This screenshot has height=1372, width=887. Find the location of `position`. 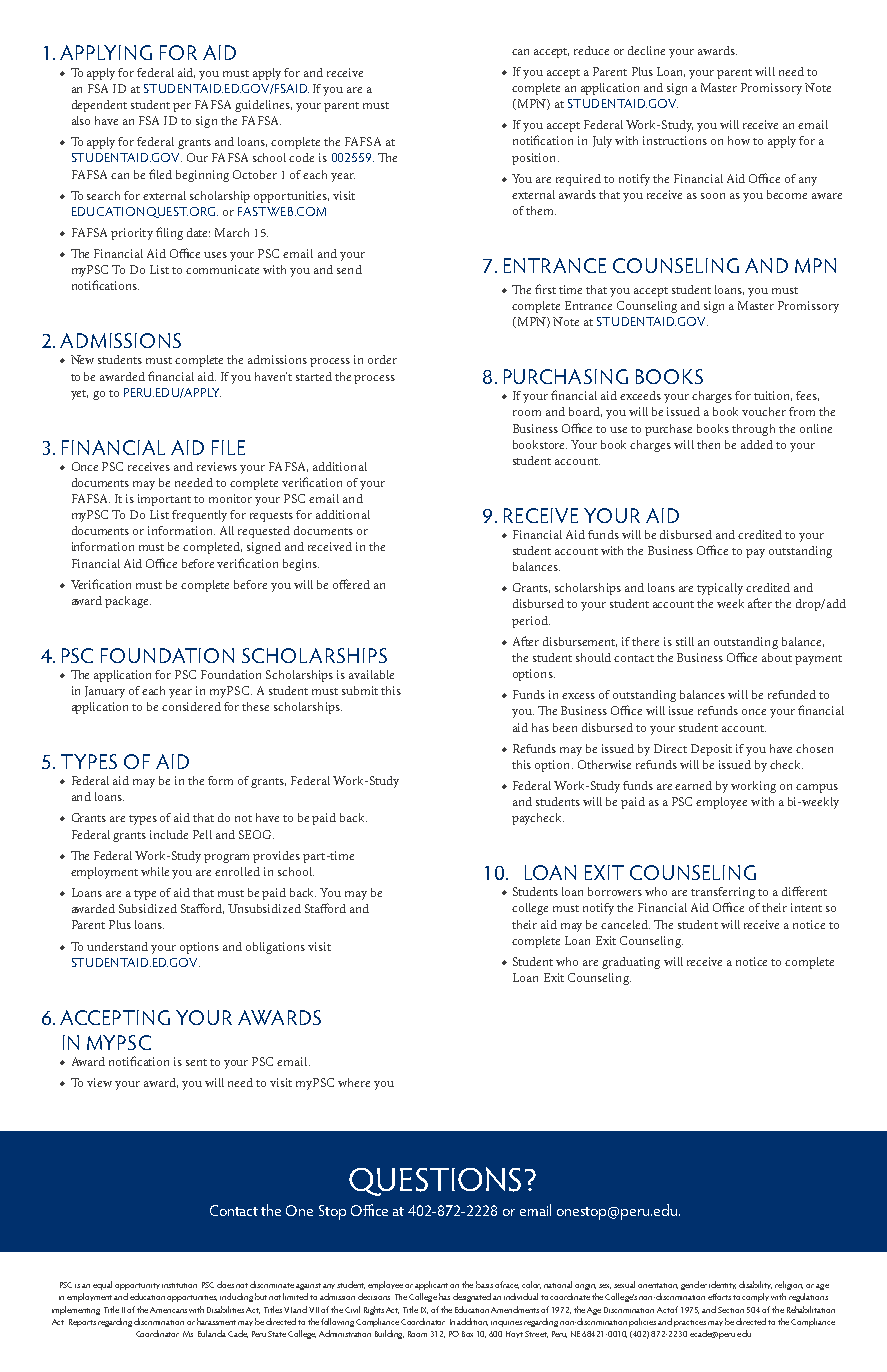

position is located at coordinates (535, 159).
